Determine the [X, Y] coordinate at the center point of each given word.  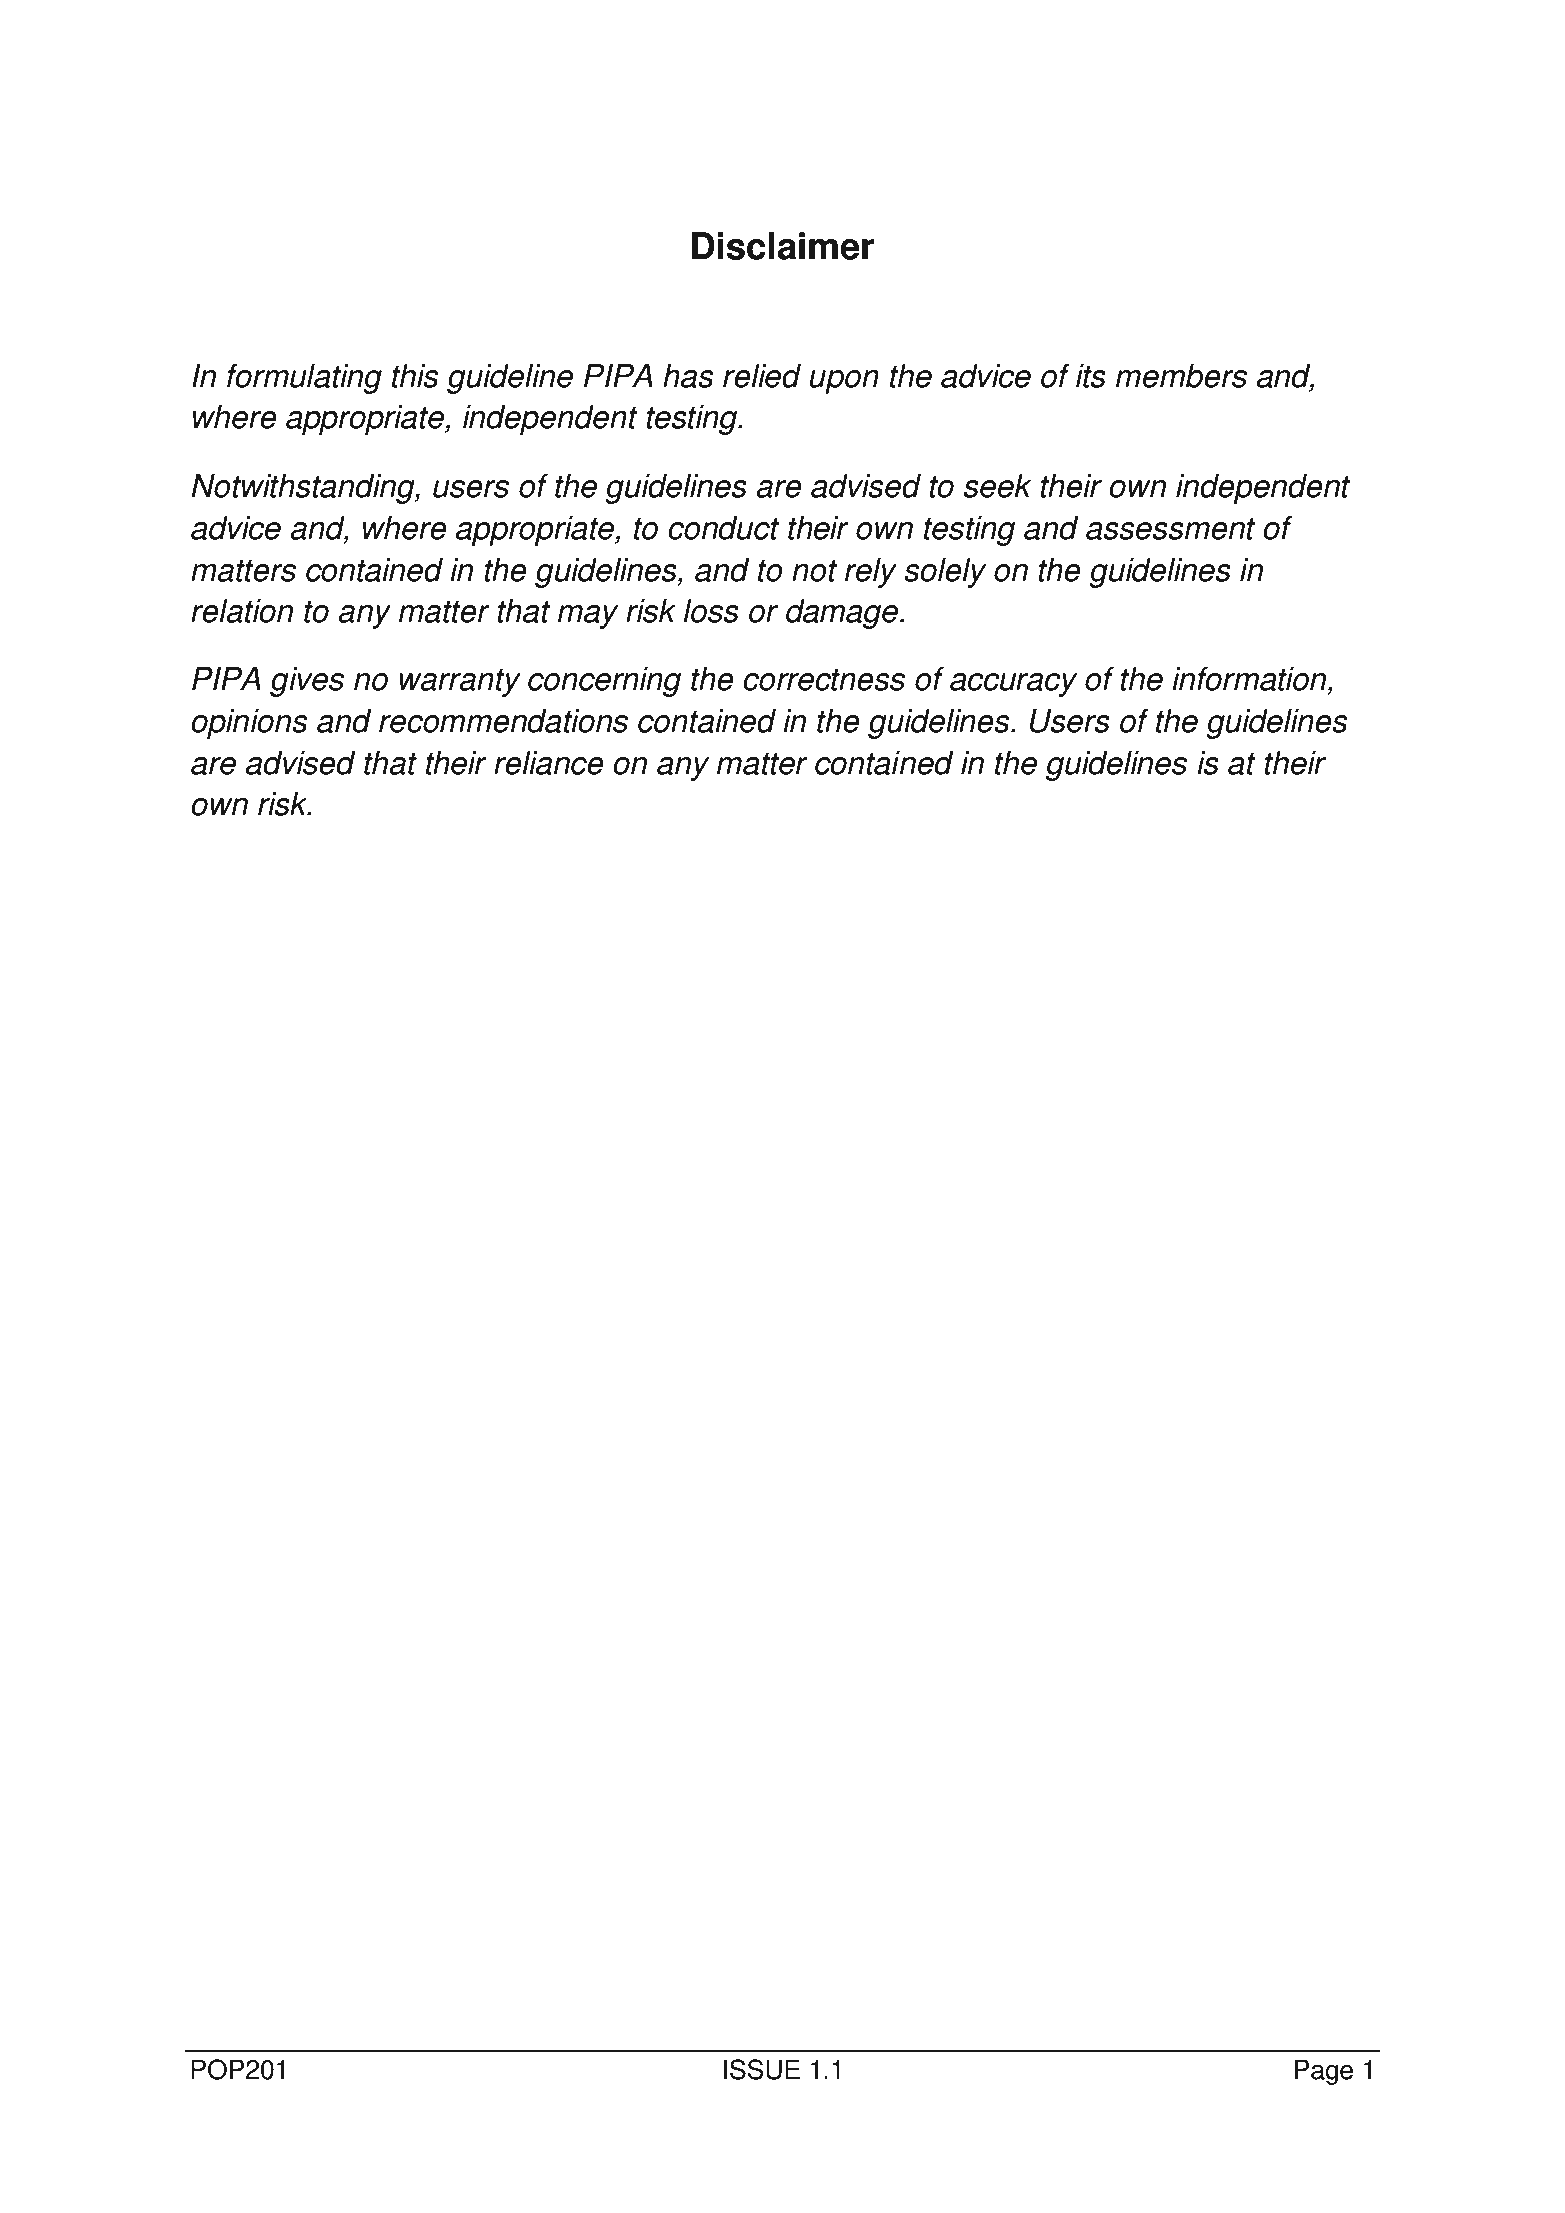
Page [1324, 2072]
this [415, 376]
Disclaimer [783, 246]
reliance [549, 763]
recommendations [503, 721]
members [1181, 376]
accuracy [1013, 685]
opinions [249, 724]
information [1250, 679]
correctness [824, 680]
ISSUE [762, 2069]
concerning [604, 682]
